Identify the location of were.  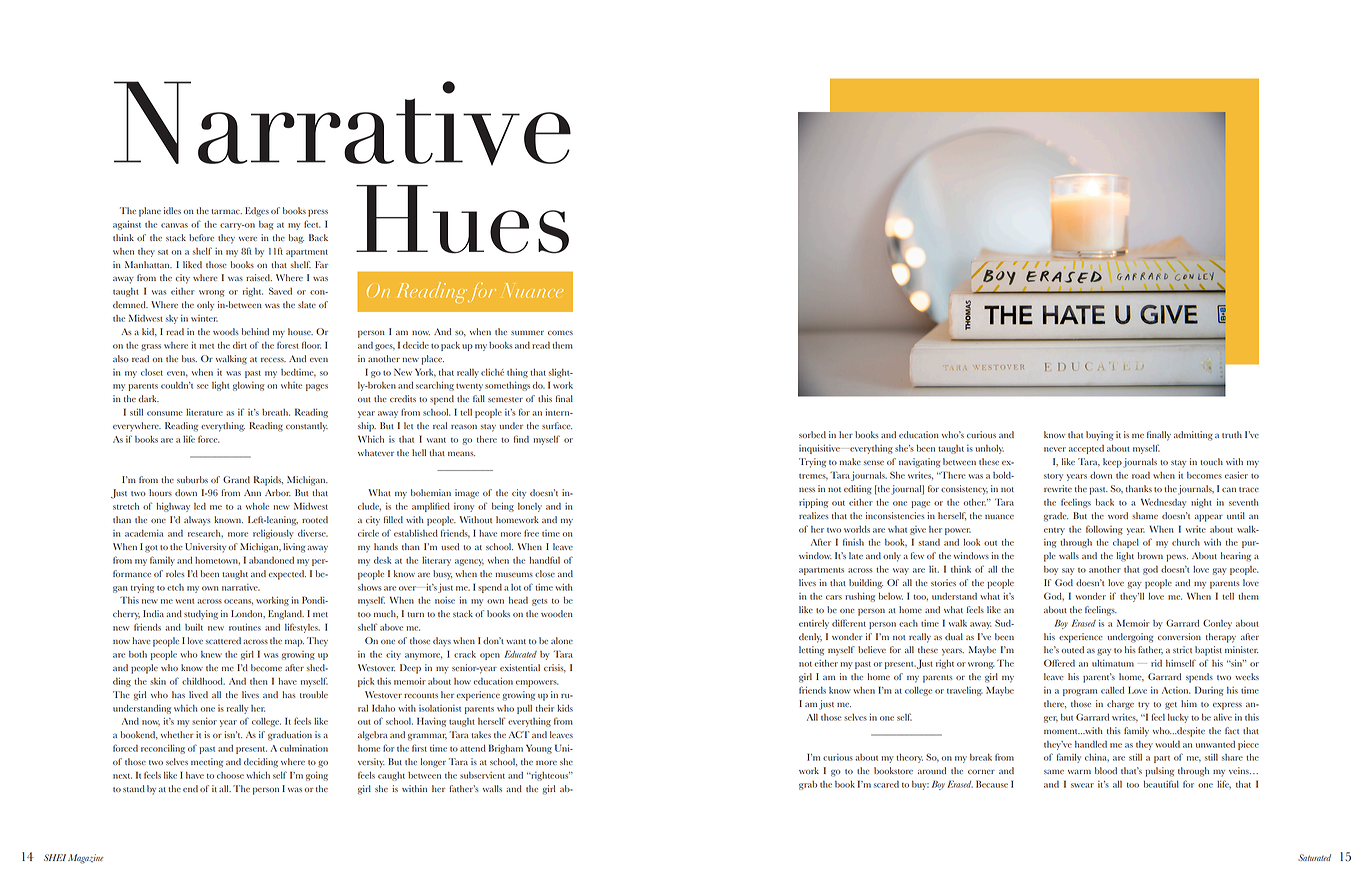
(248, 239).
